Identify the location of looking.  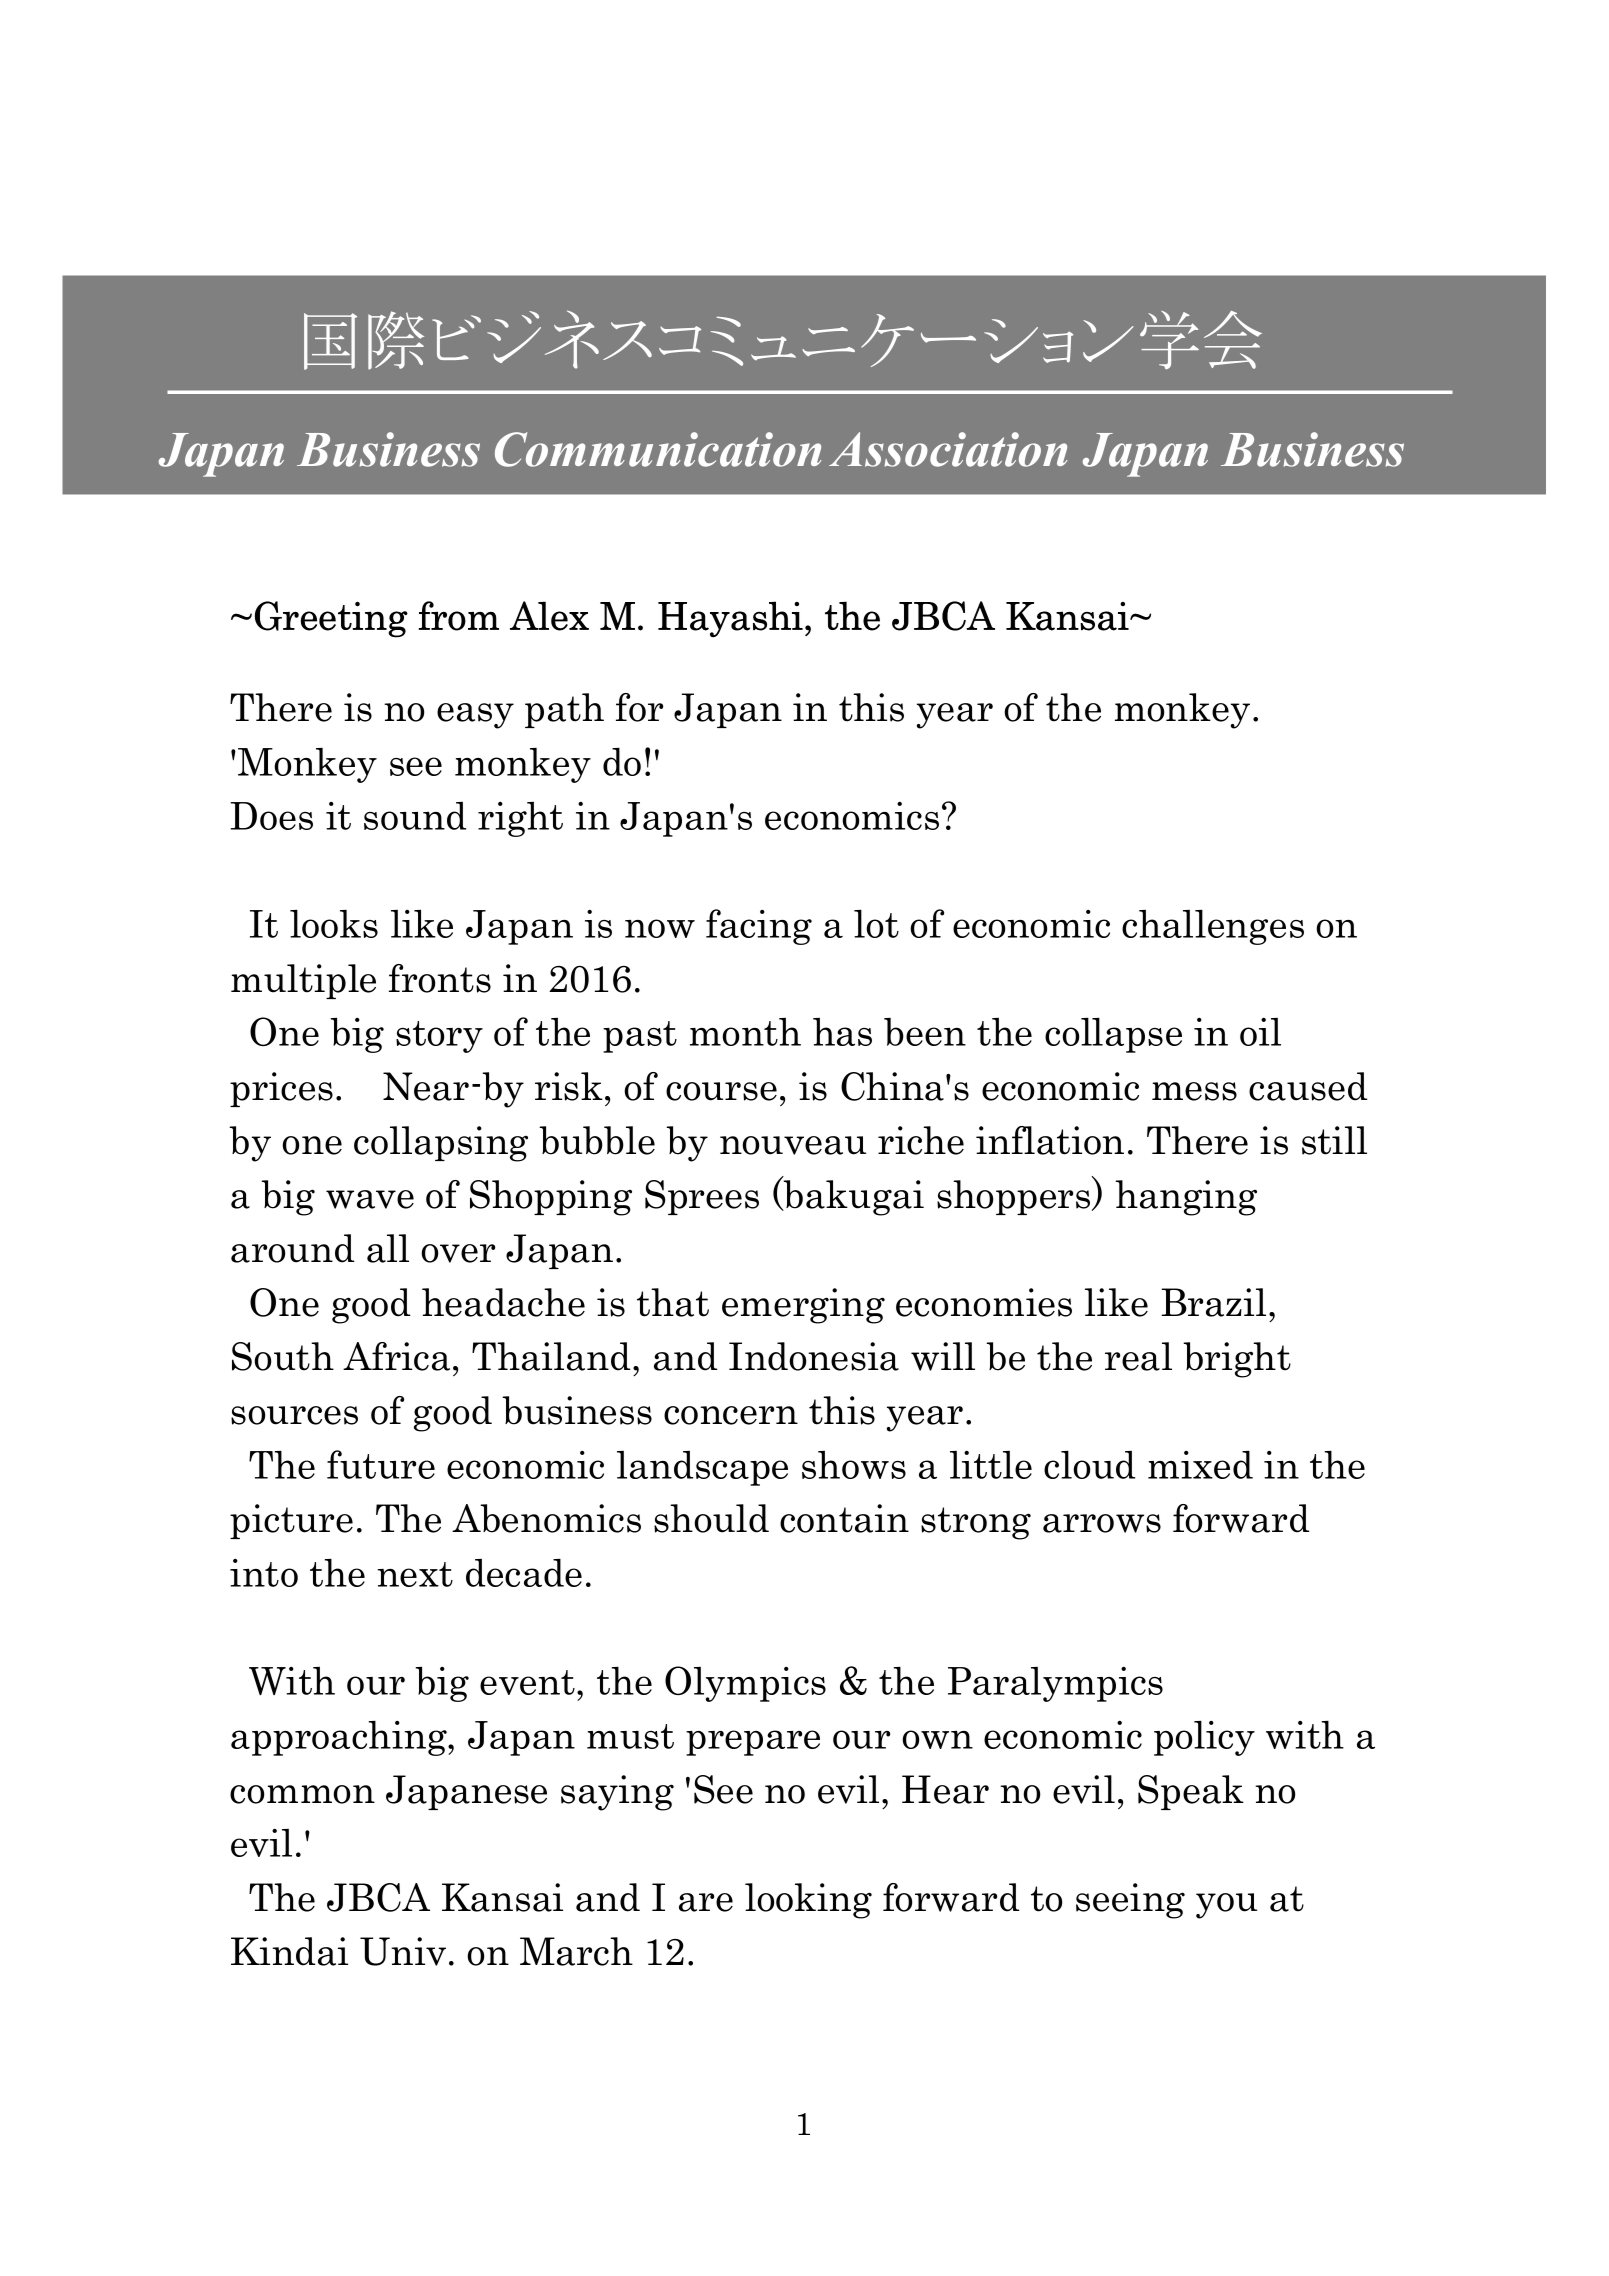
(808, 1901).
